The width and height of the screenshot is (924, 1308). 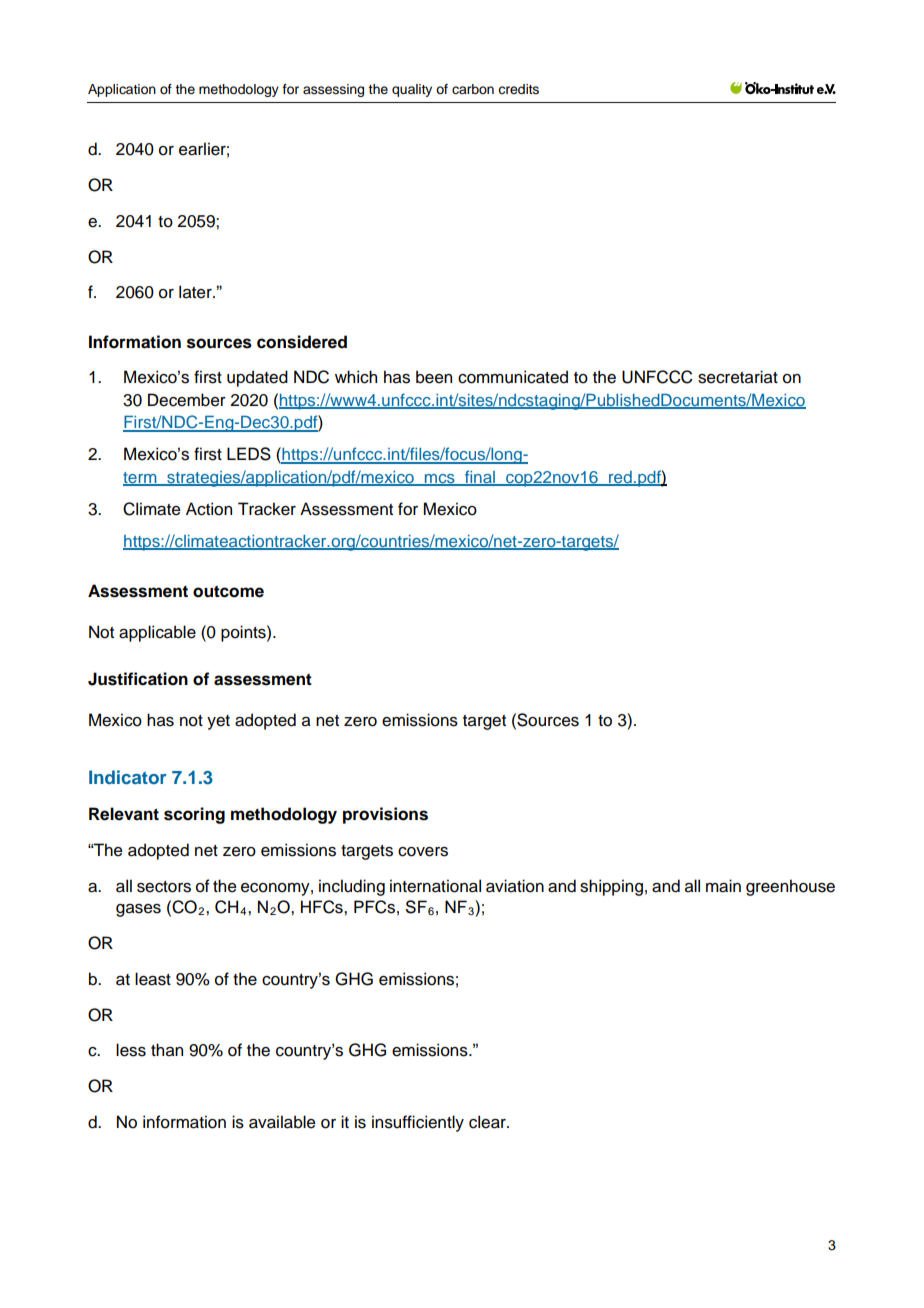 What do you see at coordinates (423, 852) in the screenshot?
I see `covers` at bounding box center [423, 852].
